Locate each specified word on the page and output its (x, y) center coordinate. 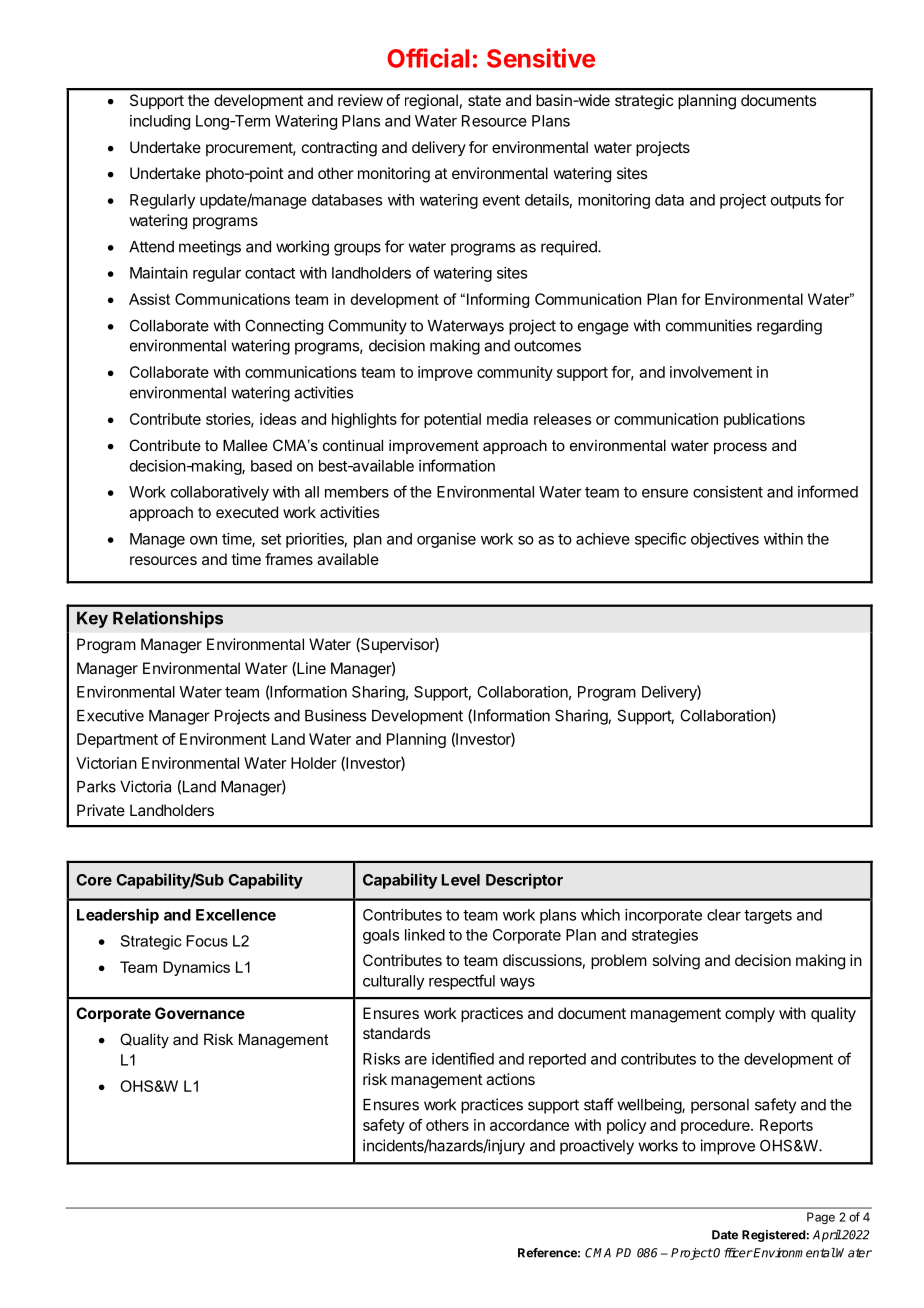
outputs (796, 202)
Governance (200, 1013)
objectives (725, 540)
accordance (529, 1125)
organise (446, 540)
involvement (711, 372)
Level (460, 880)
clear (724, 915)
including (160, 122)
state (484, 100)
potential (452, 420)
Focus (207, 941)
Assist (149, 299)
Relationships (168, 619)
